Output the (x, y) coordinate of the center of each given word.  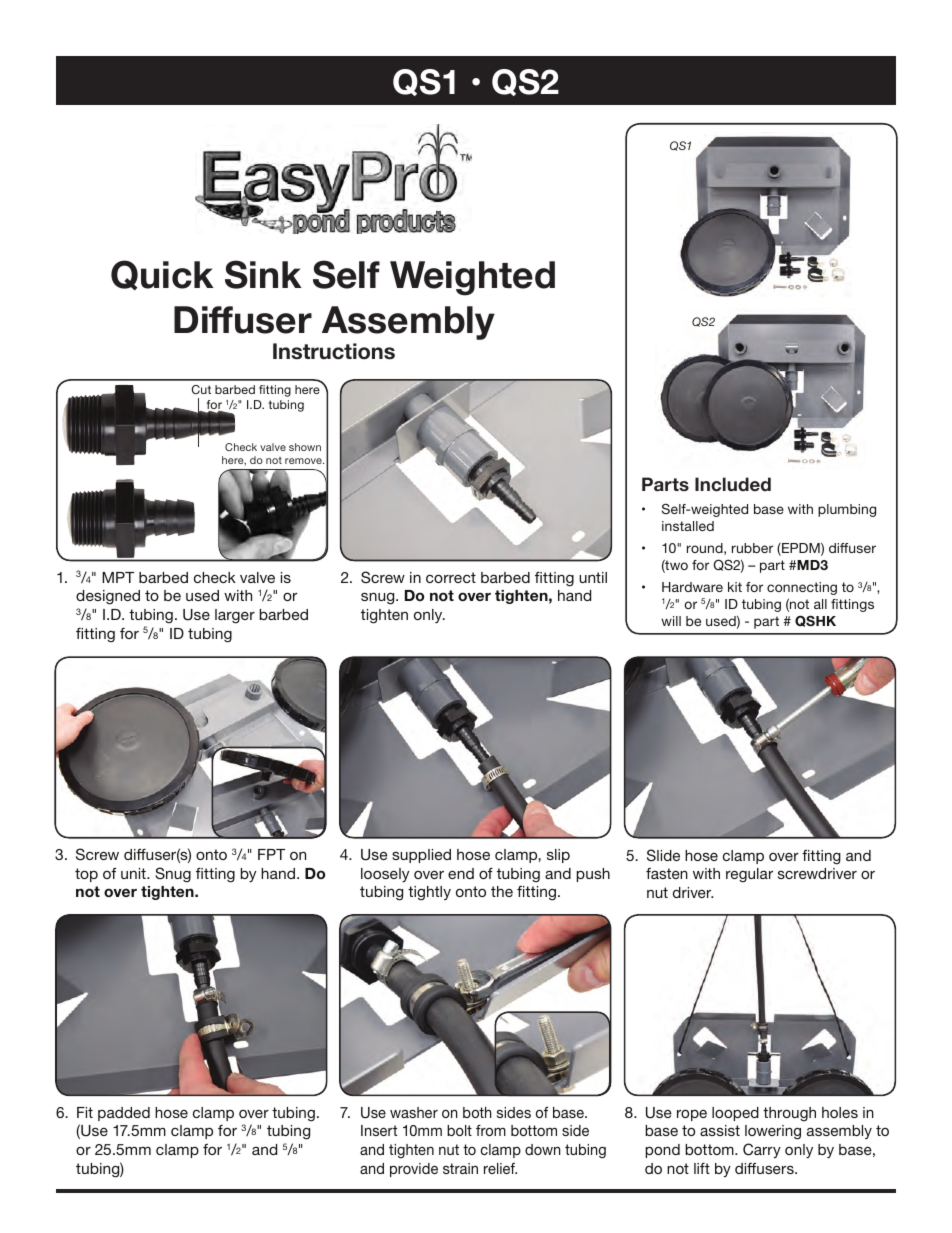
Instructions (334, 351)
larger (235, 616)
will (671, 621)
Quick (162, 275)
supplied (421, 856)
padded (124, 1114)
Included (733, 484)
